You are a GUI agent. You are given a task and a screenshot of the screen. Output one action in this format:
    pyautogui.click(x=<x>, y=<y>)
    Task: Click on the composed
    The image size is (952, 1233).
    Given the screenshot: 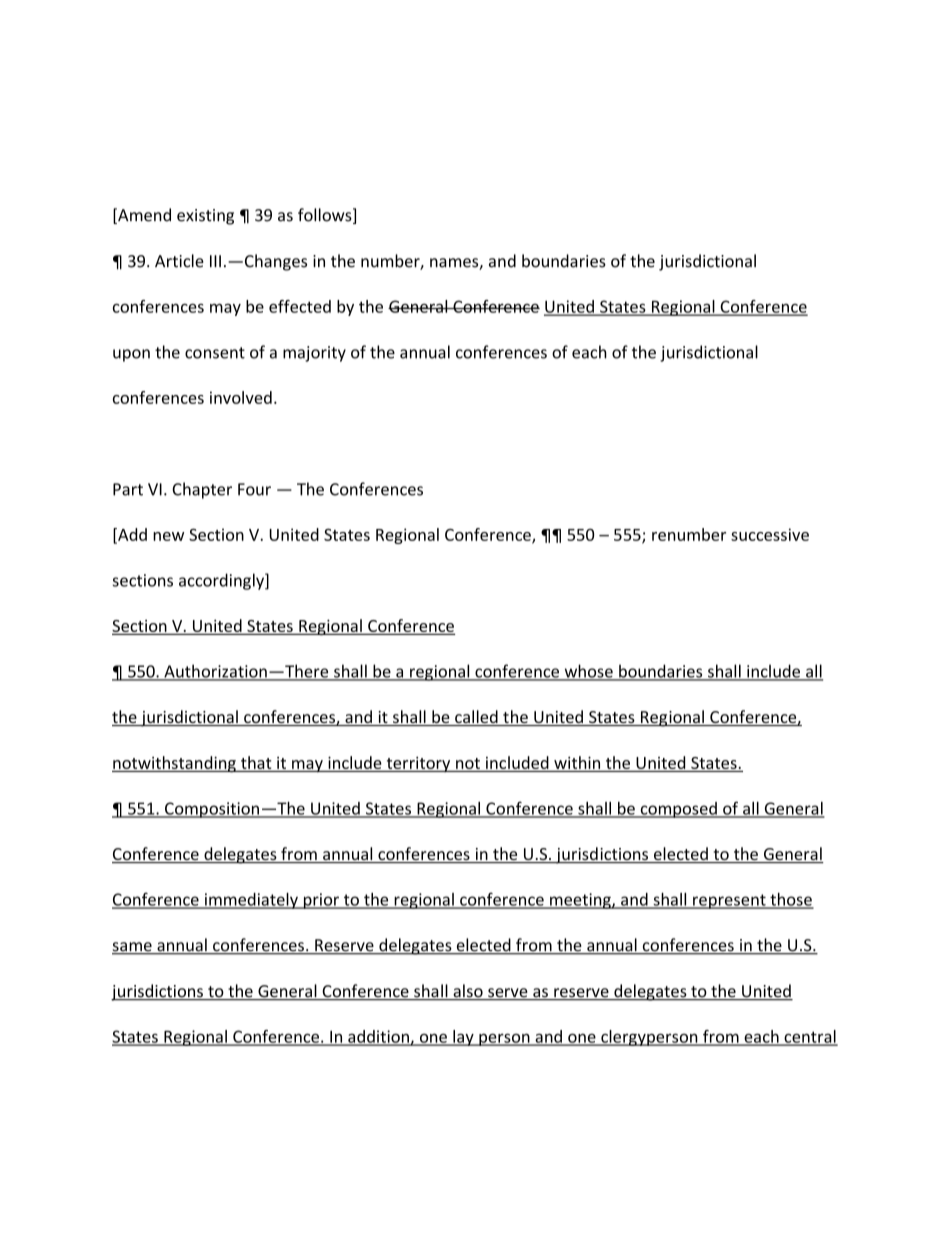 What is the action you would take?
    pyautogui.click(x=678, y=810)
